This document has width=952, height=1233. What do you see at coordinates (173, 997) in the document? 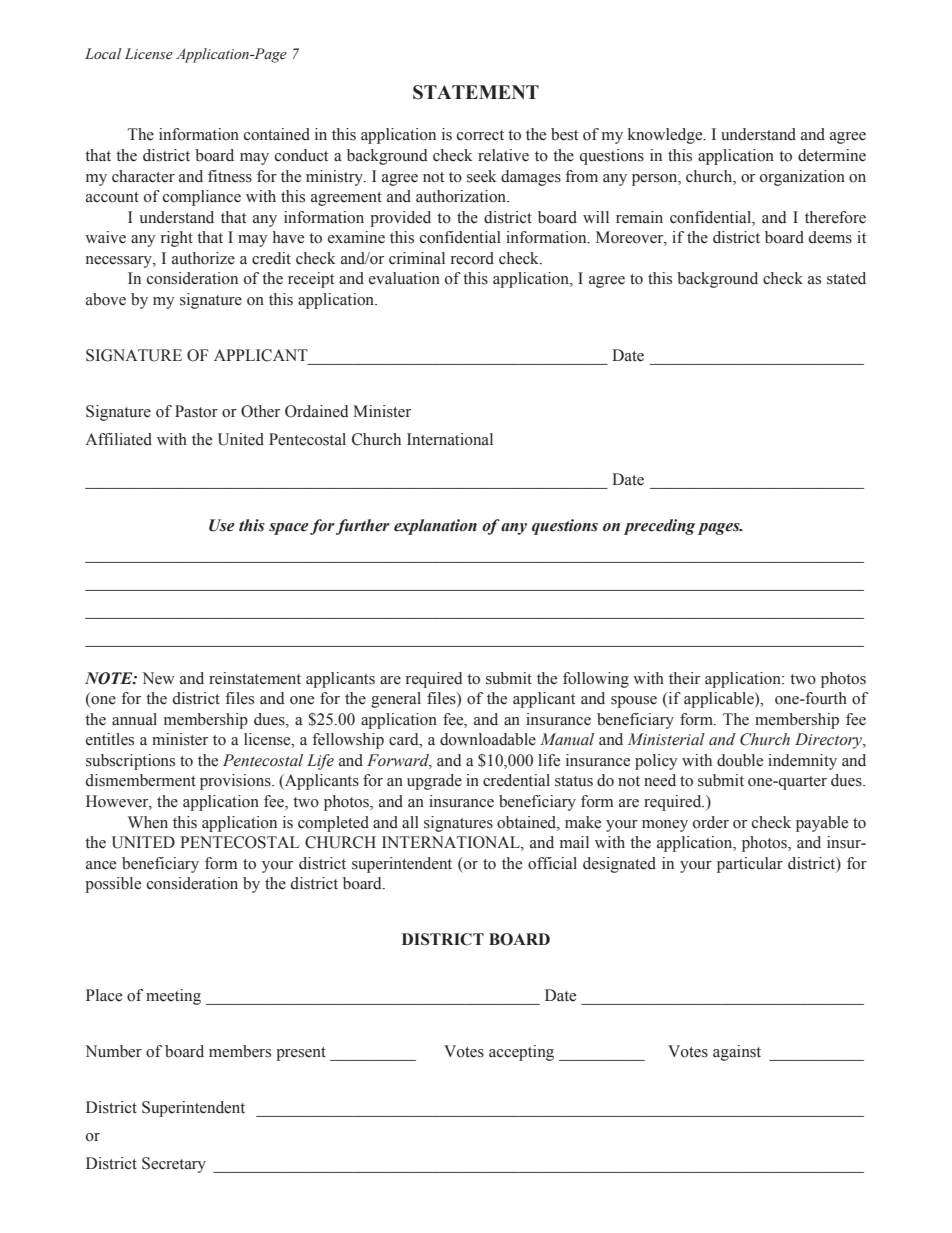
I see `meeting` at bounding box center [173, 997].
